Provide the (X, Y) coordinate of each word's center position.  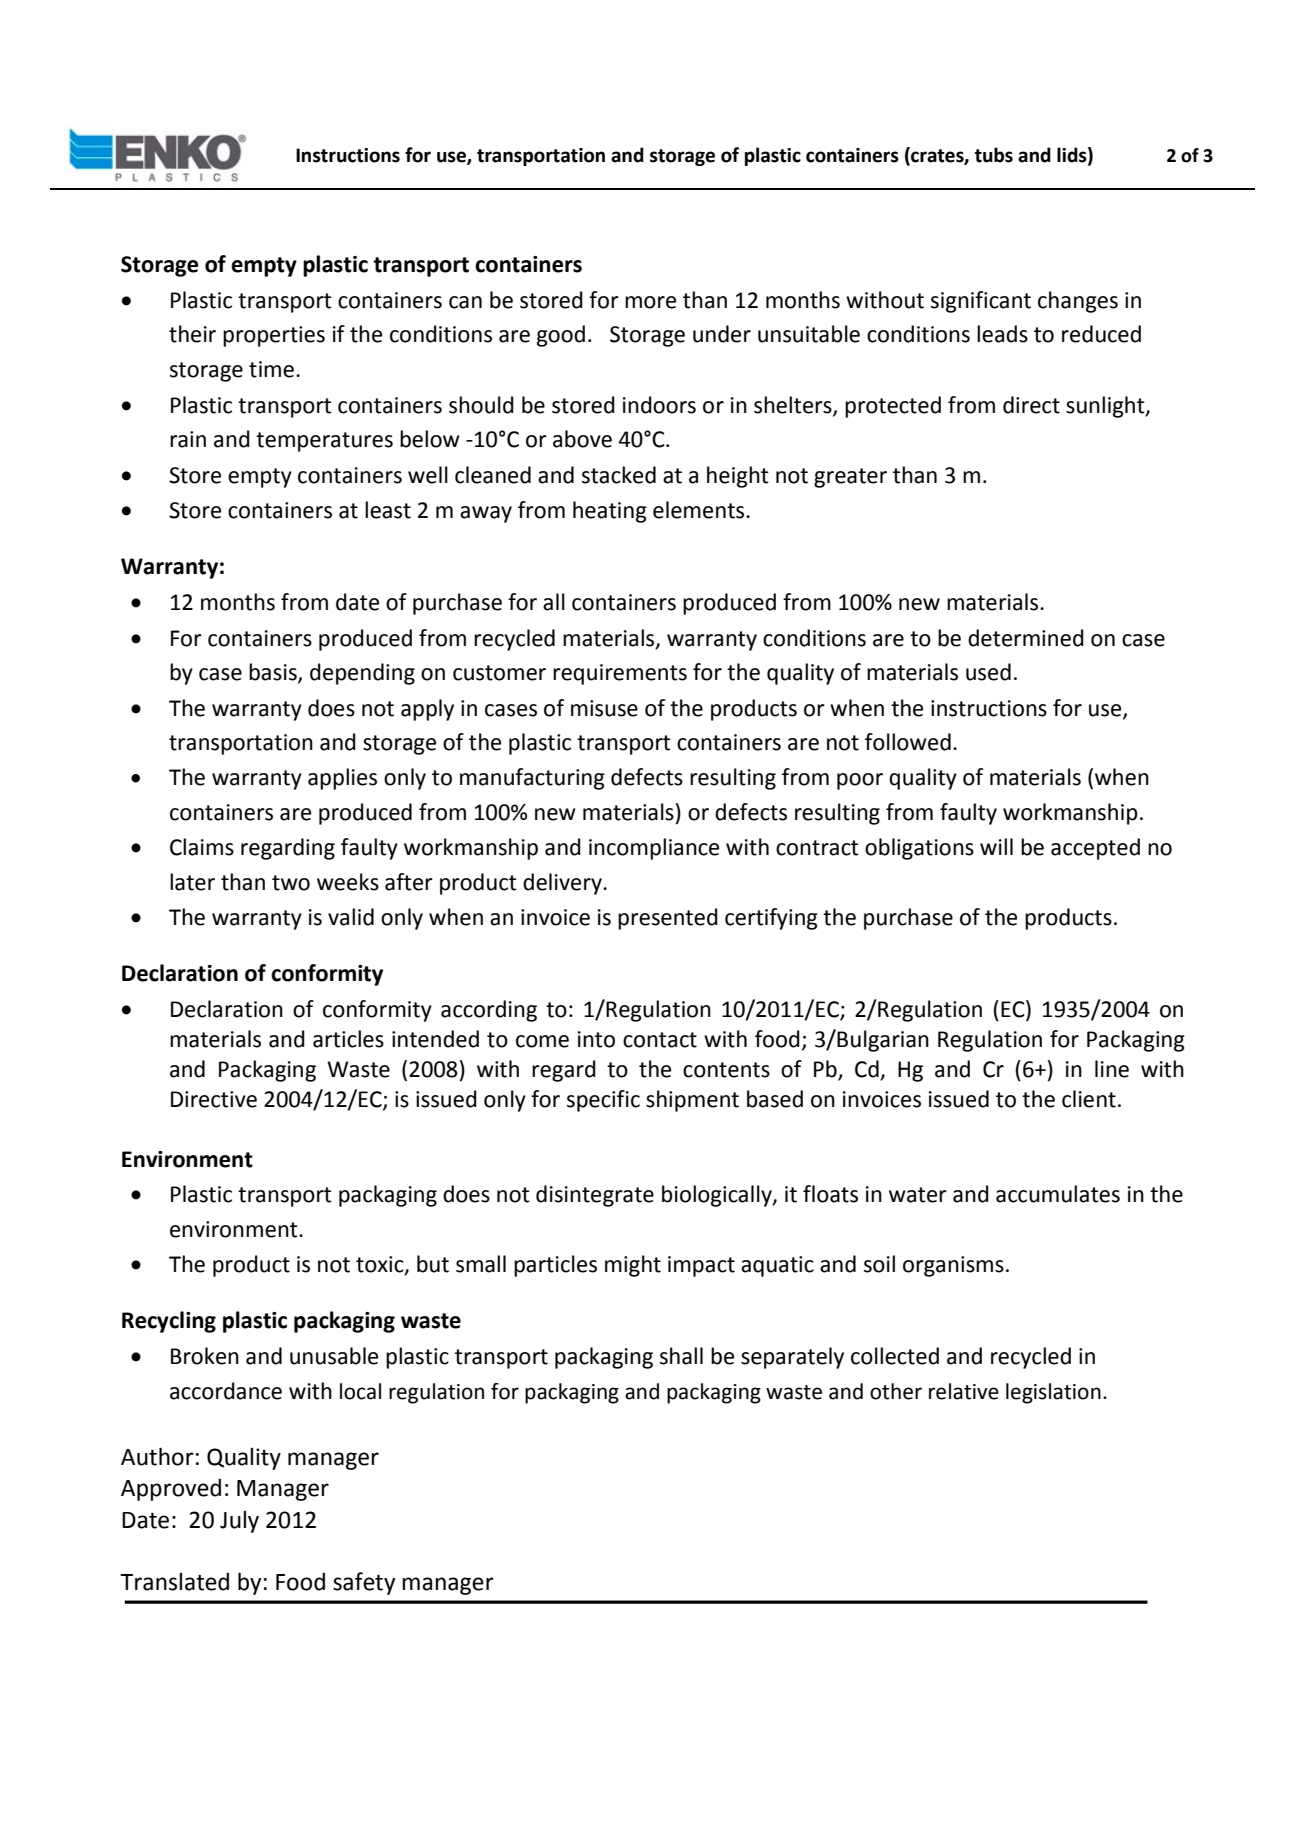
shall (681, 1356)
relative (964, 1391)
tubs (994, 155)
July (239, 1522)
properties (274, 336)
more (650, 302)
